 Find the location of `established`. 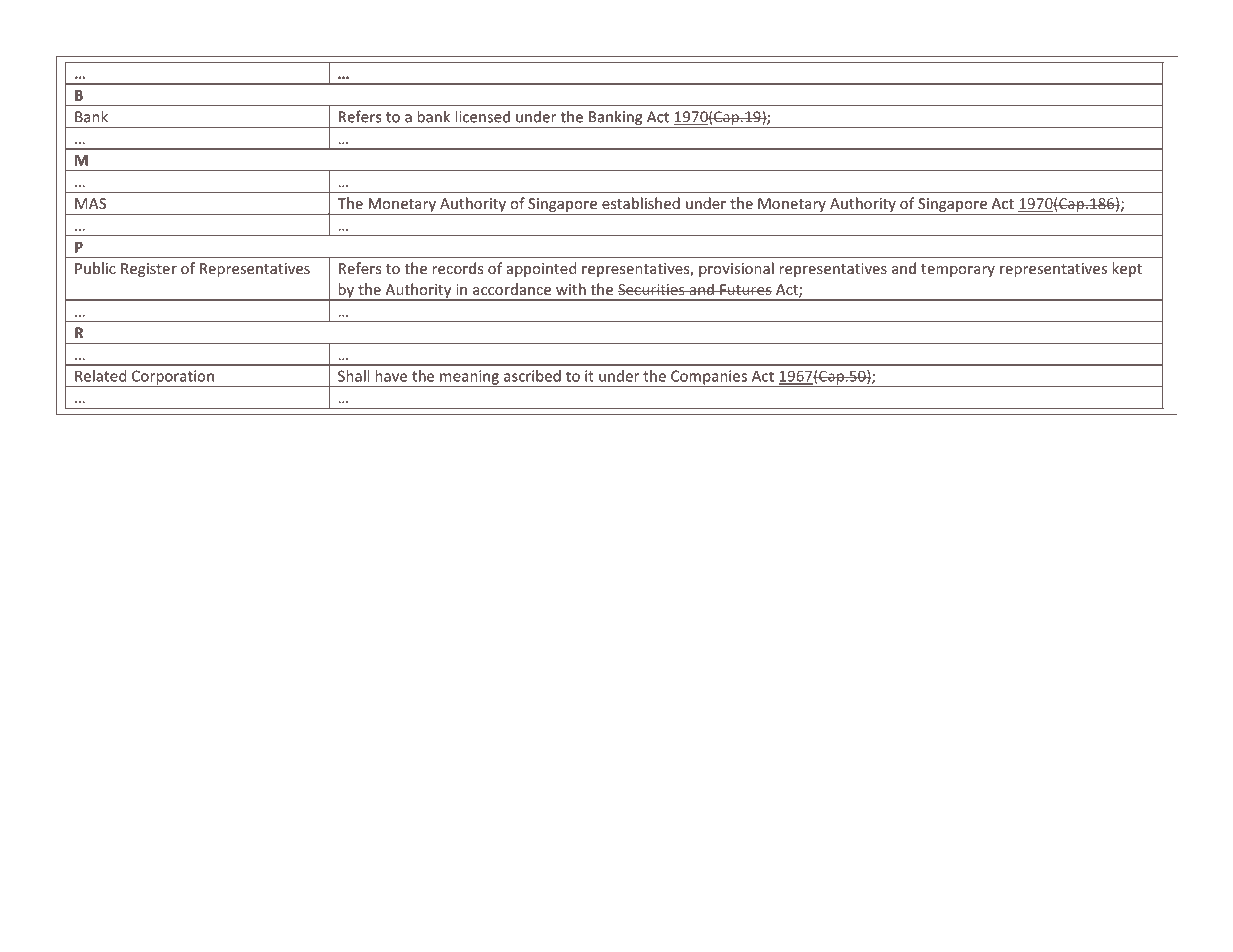

established is located at coordinates (641, 203).
